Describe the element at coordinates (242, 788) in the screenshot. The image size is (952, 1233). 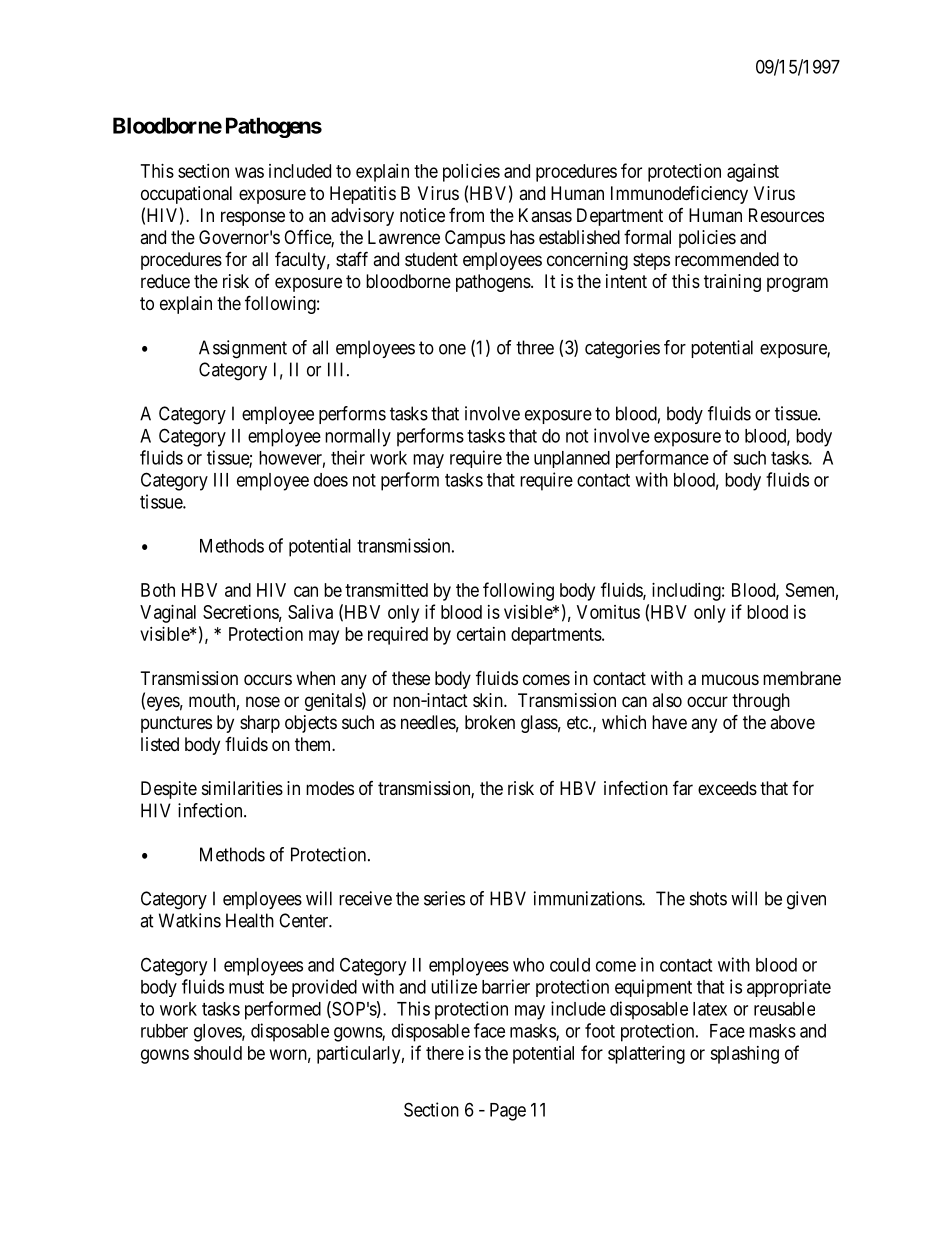
I see `similarities` at that location.
